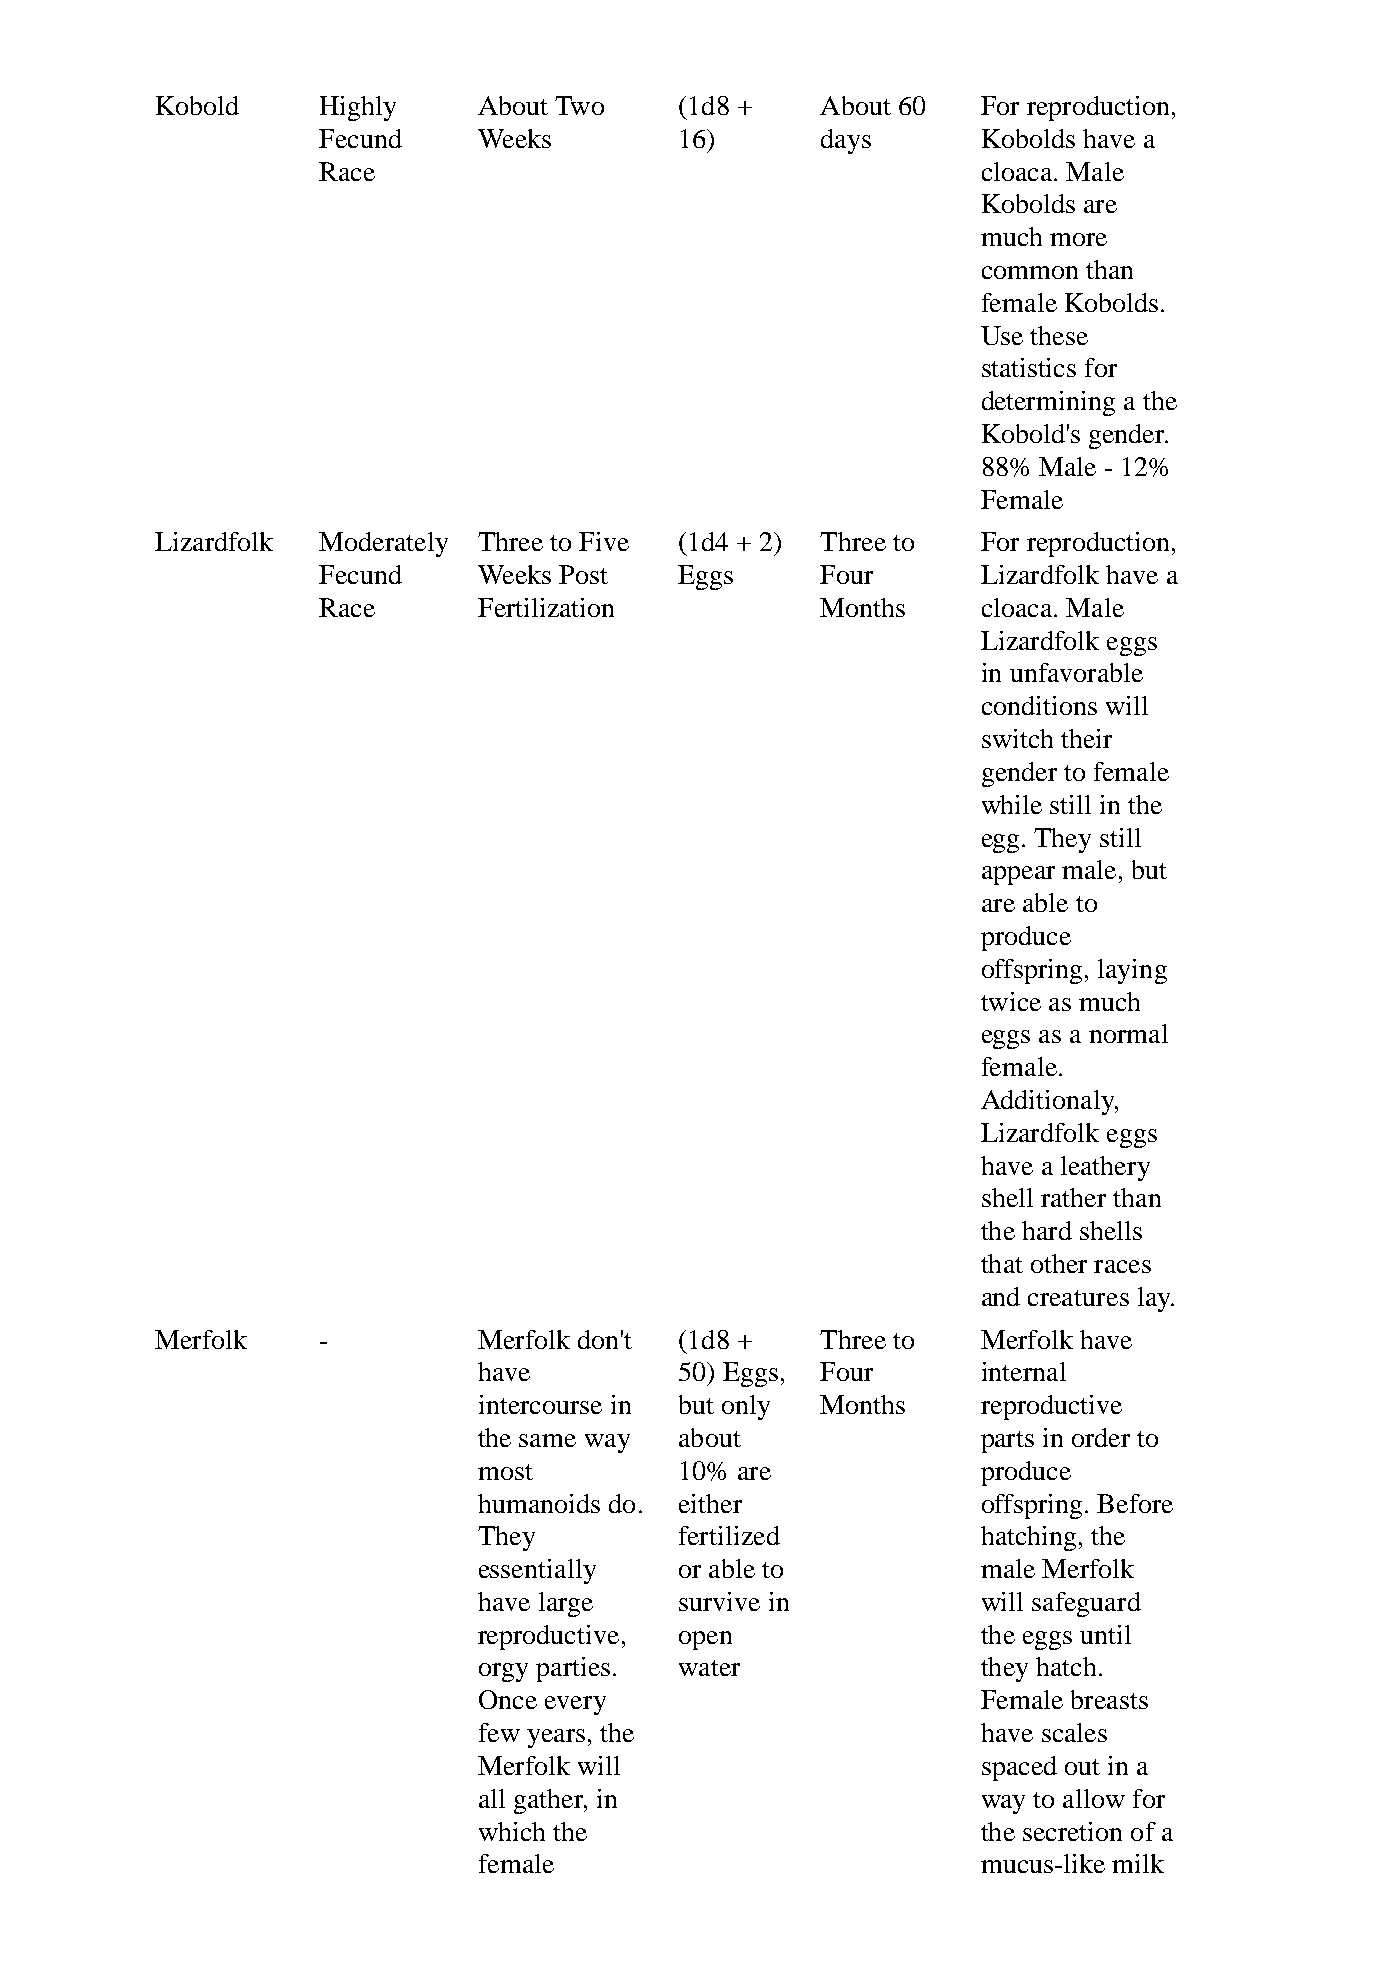 The image size is (1394, 1973). What do you see at coordinates (846, 141) in the screenshot?
I see `days` at bounding box center [846, 141].
